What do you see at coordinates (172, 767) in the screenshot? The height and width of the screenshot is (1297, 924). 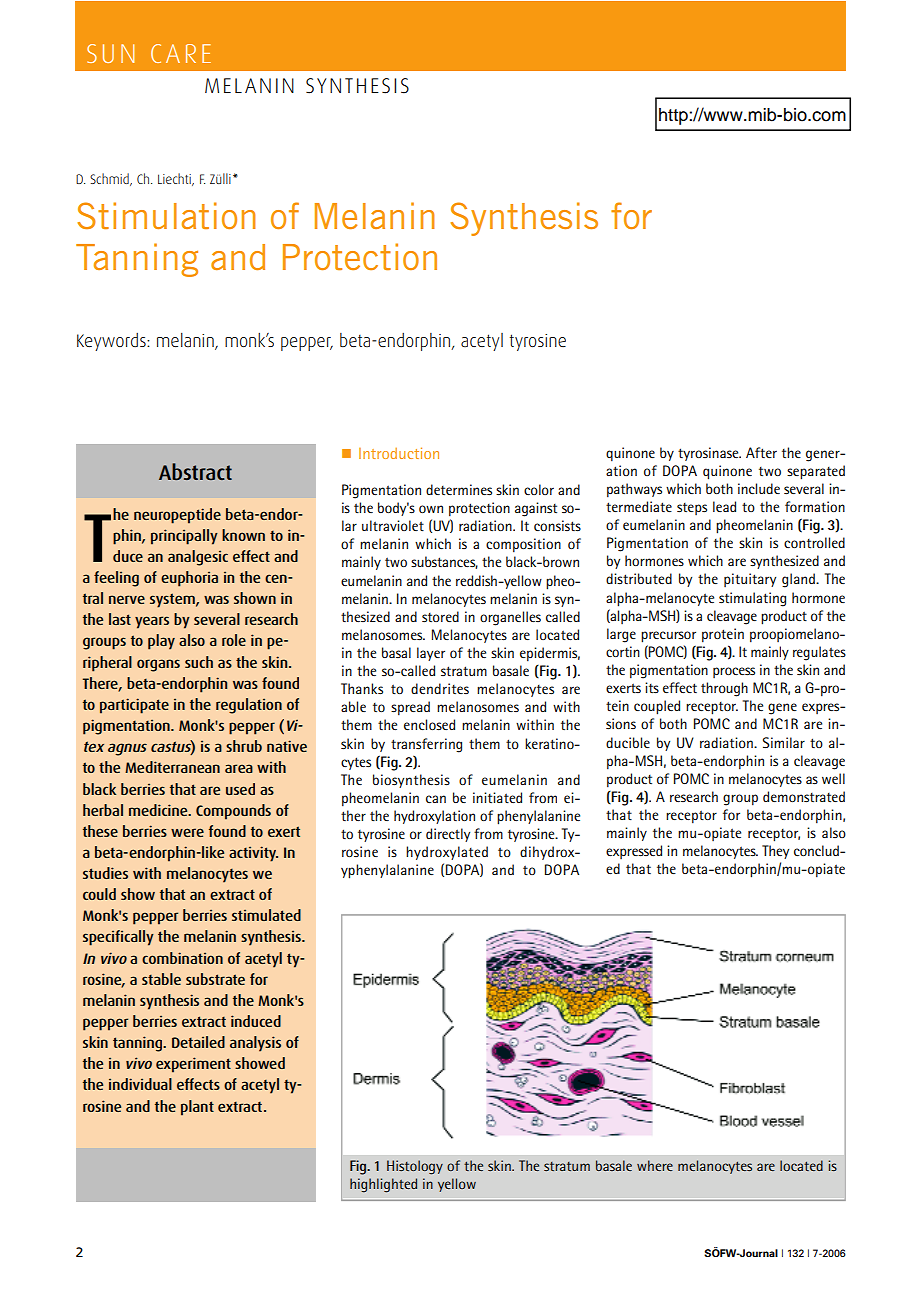 I see `Mediterranean` at bounding box center [172, 767].
